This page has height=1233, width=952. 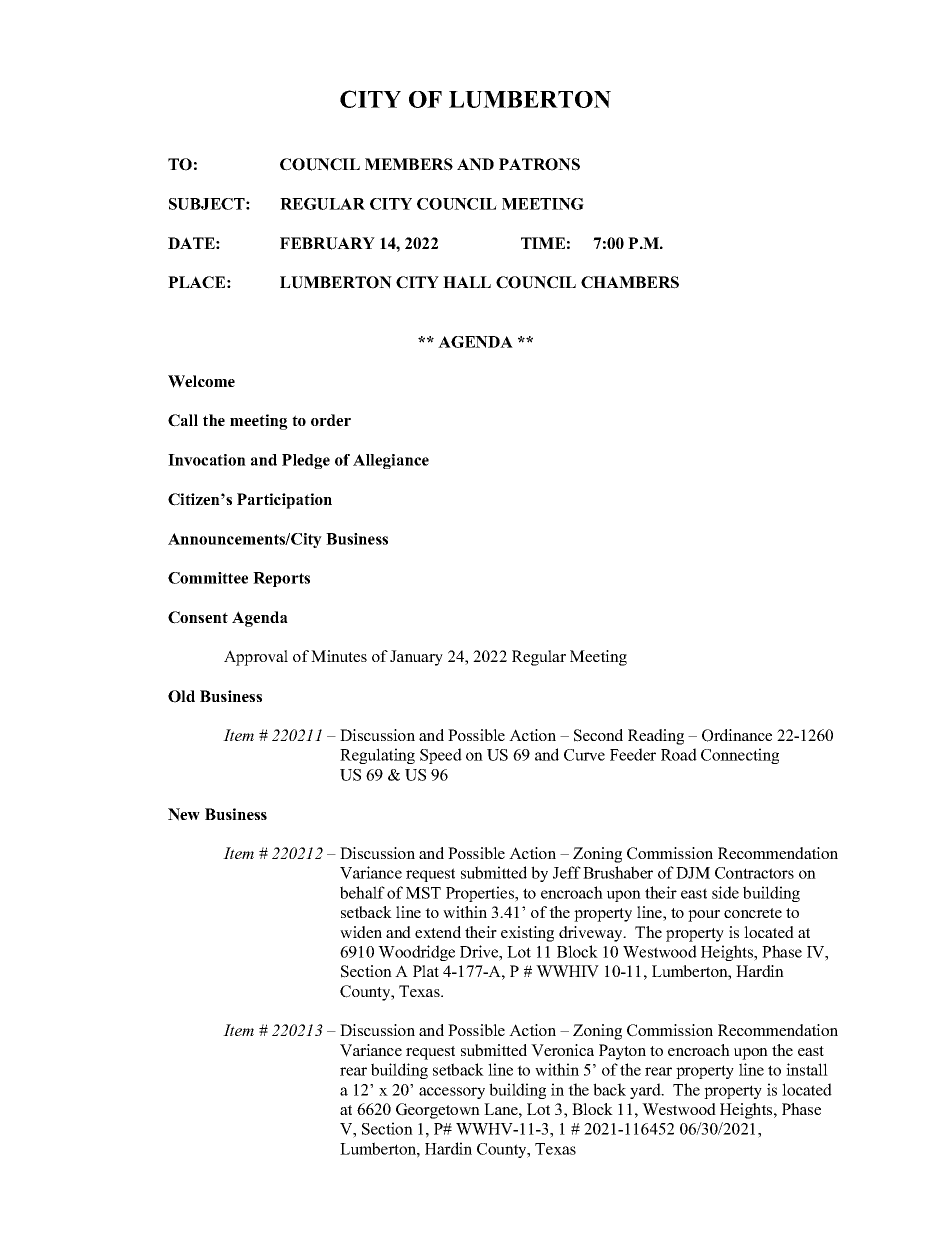 I want to click on install, so click(x=807, y=1069).
